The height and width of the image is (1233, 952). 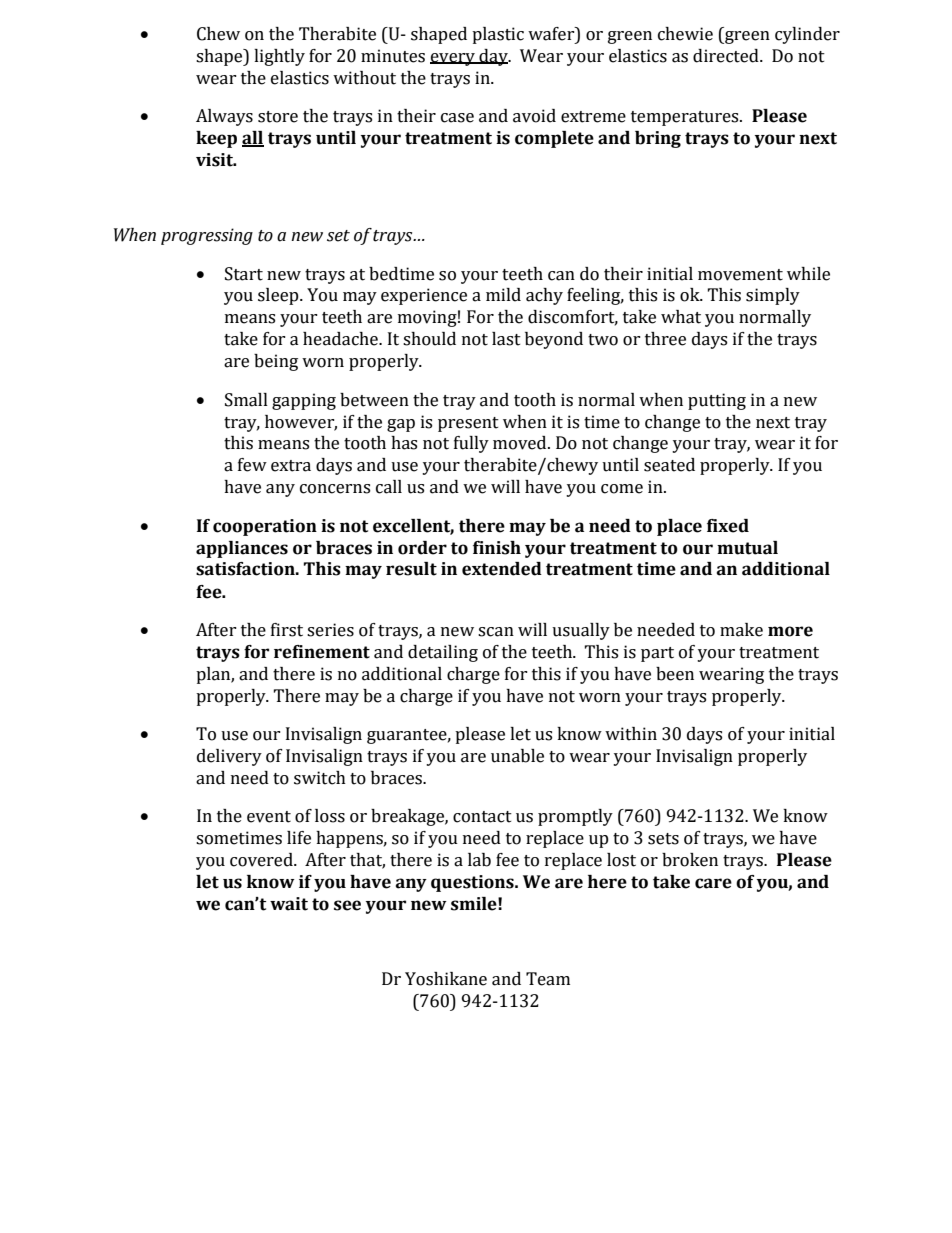 I want to click on lightly, so click(x=279, y=57).
